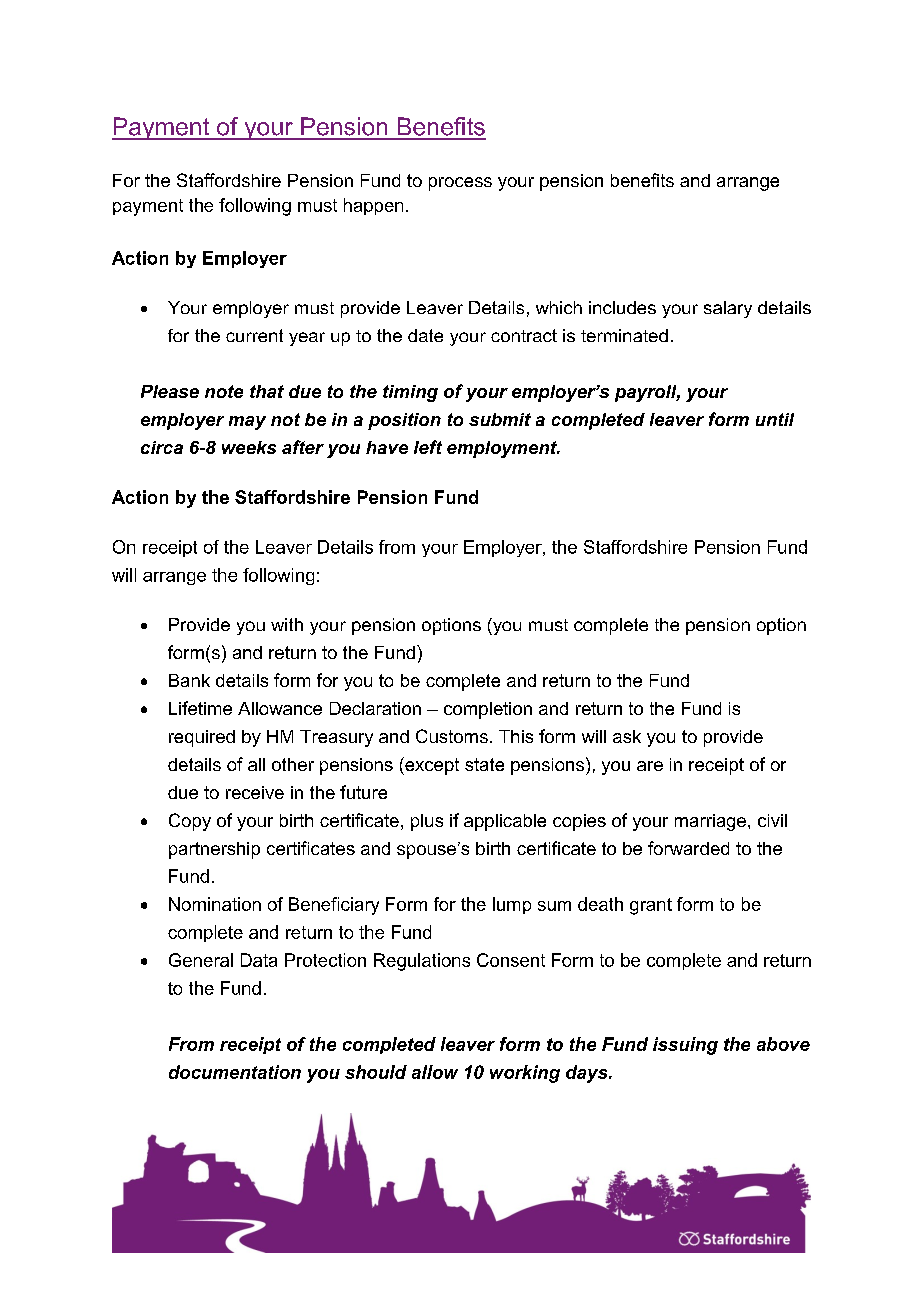  I want to click on happen, so click(373, 206).
